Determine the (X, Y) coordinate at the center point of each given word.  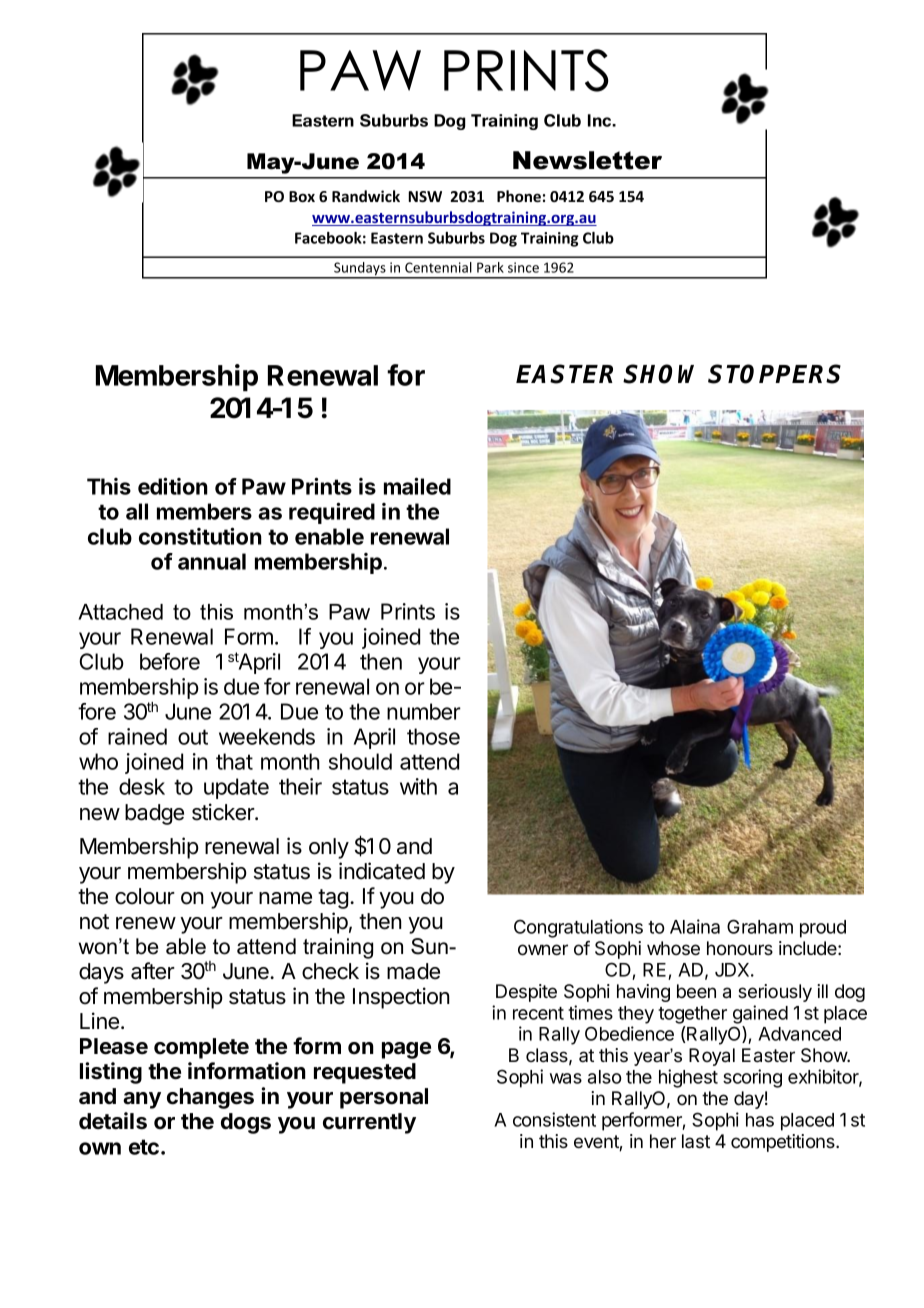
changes (210, 1098)
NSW (425, 196)
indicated (382, 871)
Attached (120, 612)
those (433, 736)
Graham (760, 926)
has (760, 1120)
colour (145, 896)
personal (384, 1098)
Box (302, 196)
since (523, 267)
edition (173, 486)
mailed (417, 486)
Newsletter (587, 160)
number (424, 711)
